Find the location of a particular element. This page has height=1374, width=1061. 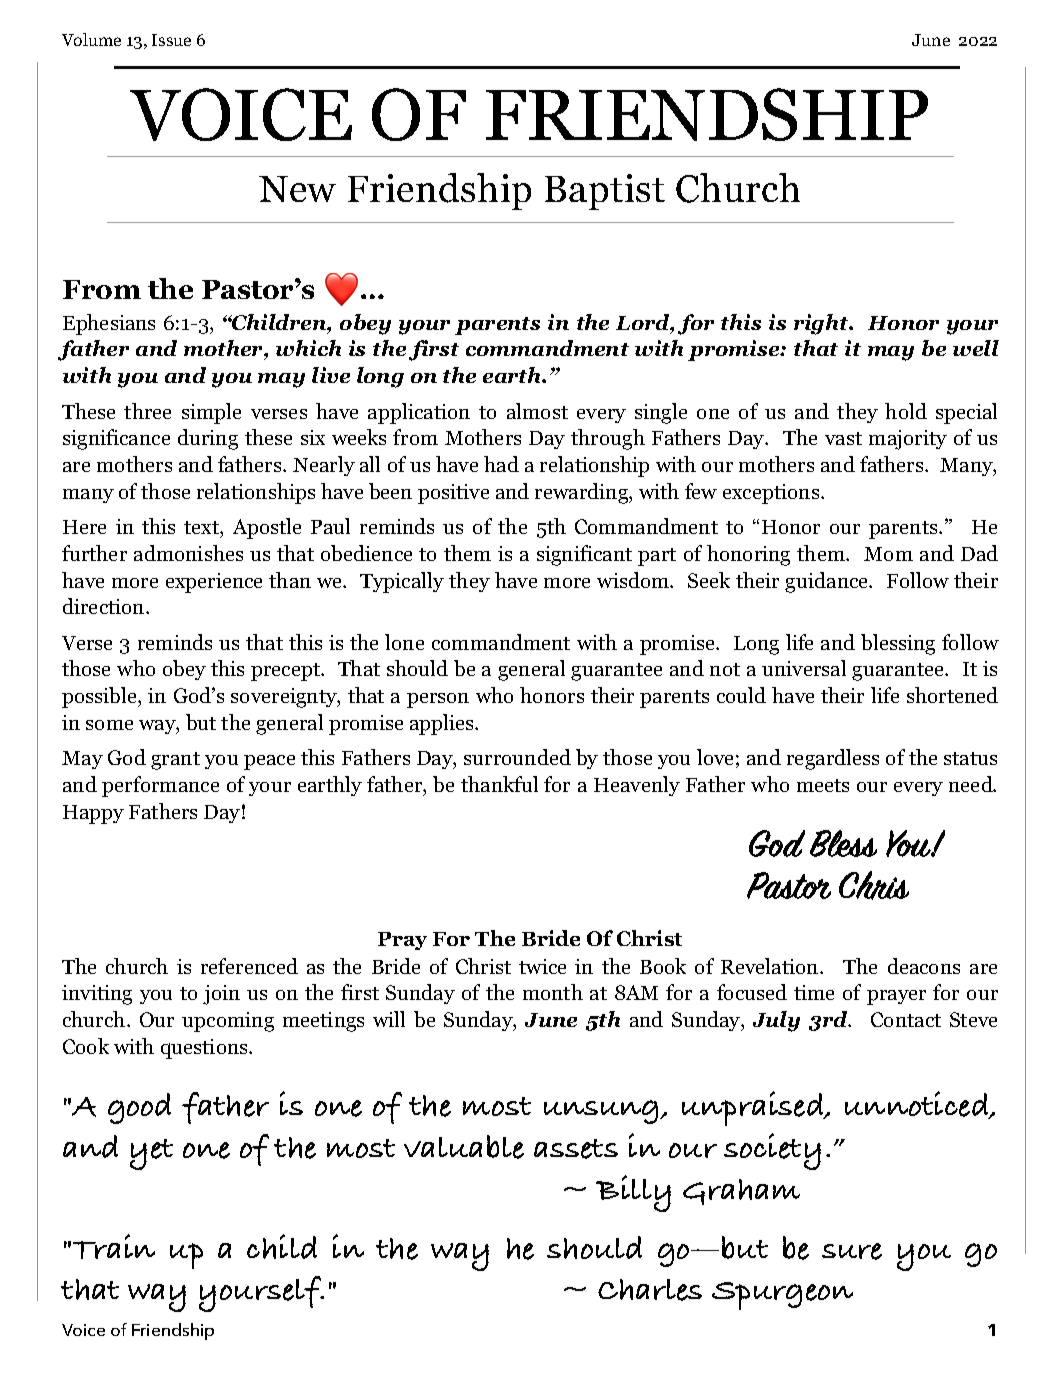

universal is located at coordinates (804, 668).
